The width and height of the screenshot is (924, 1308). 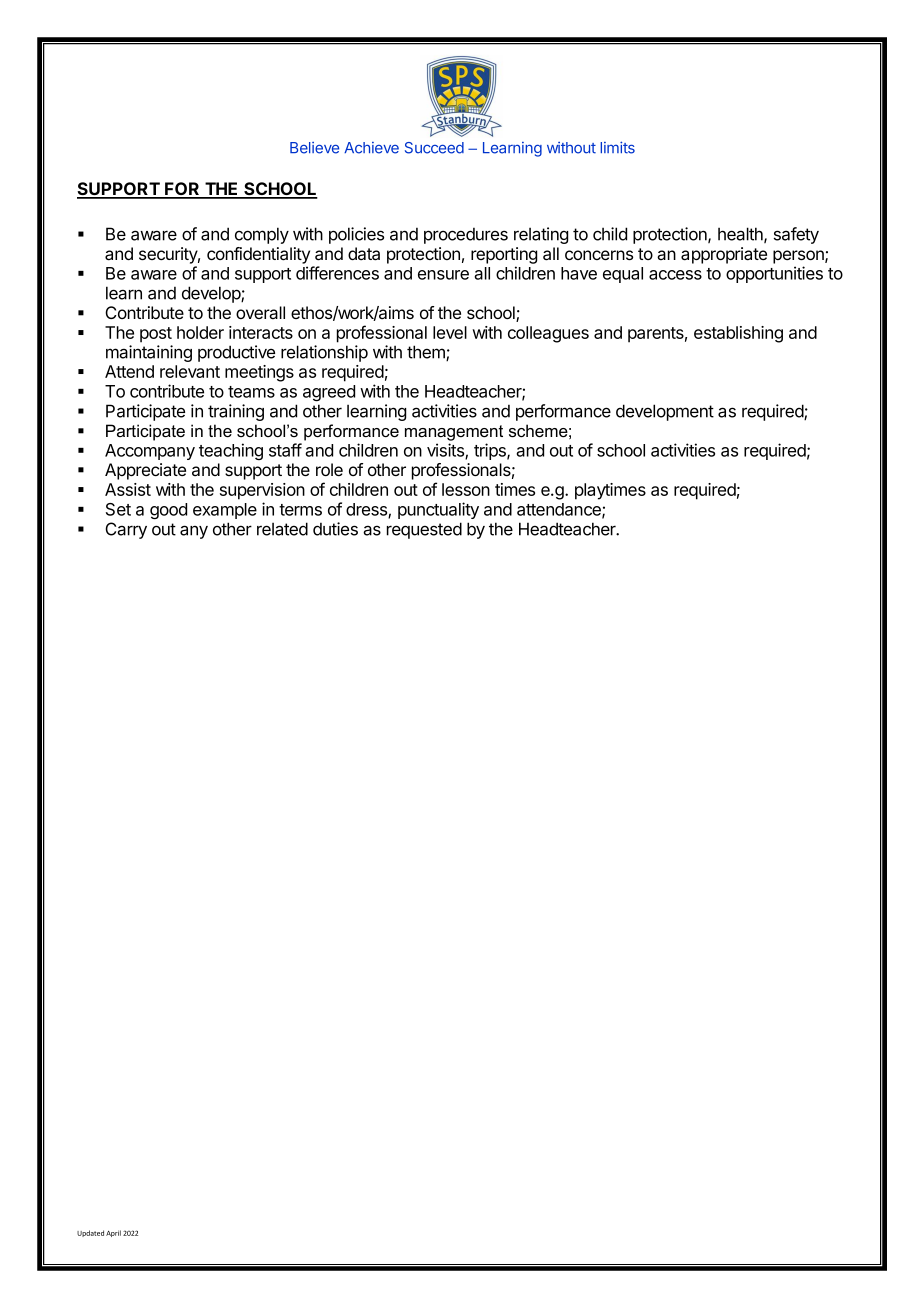 What do you see at coordinates (262, 235) in the screenshot?
I see `comply` at bounding box center [262, 235].
